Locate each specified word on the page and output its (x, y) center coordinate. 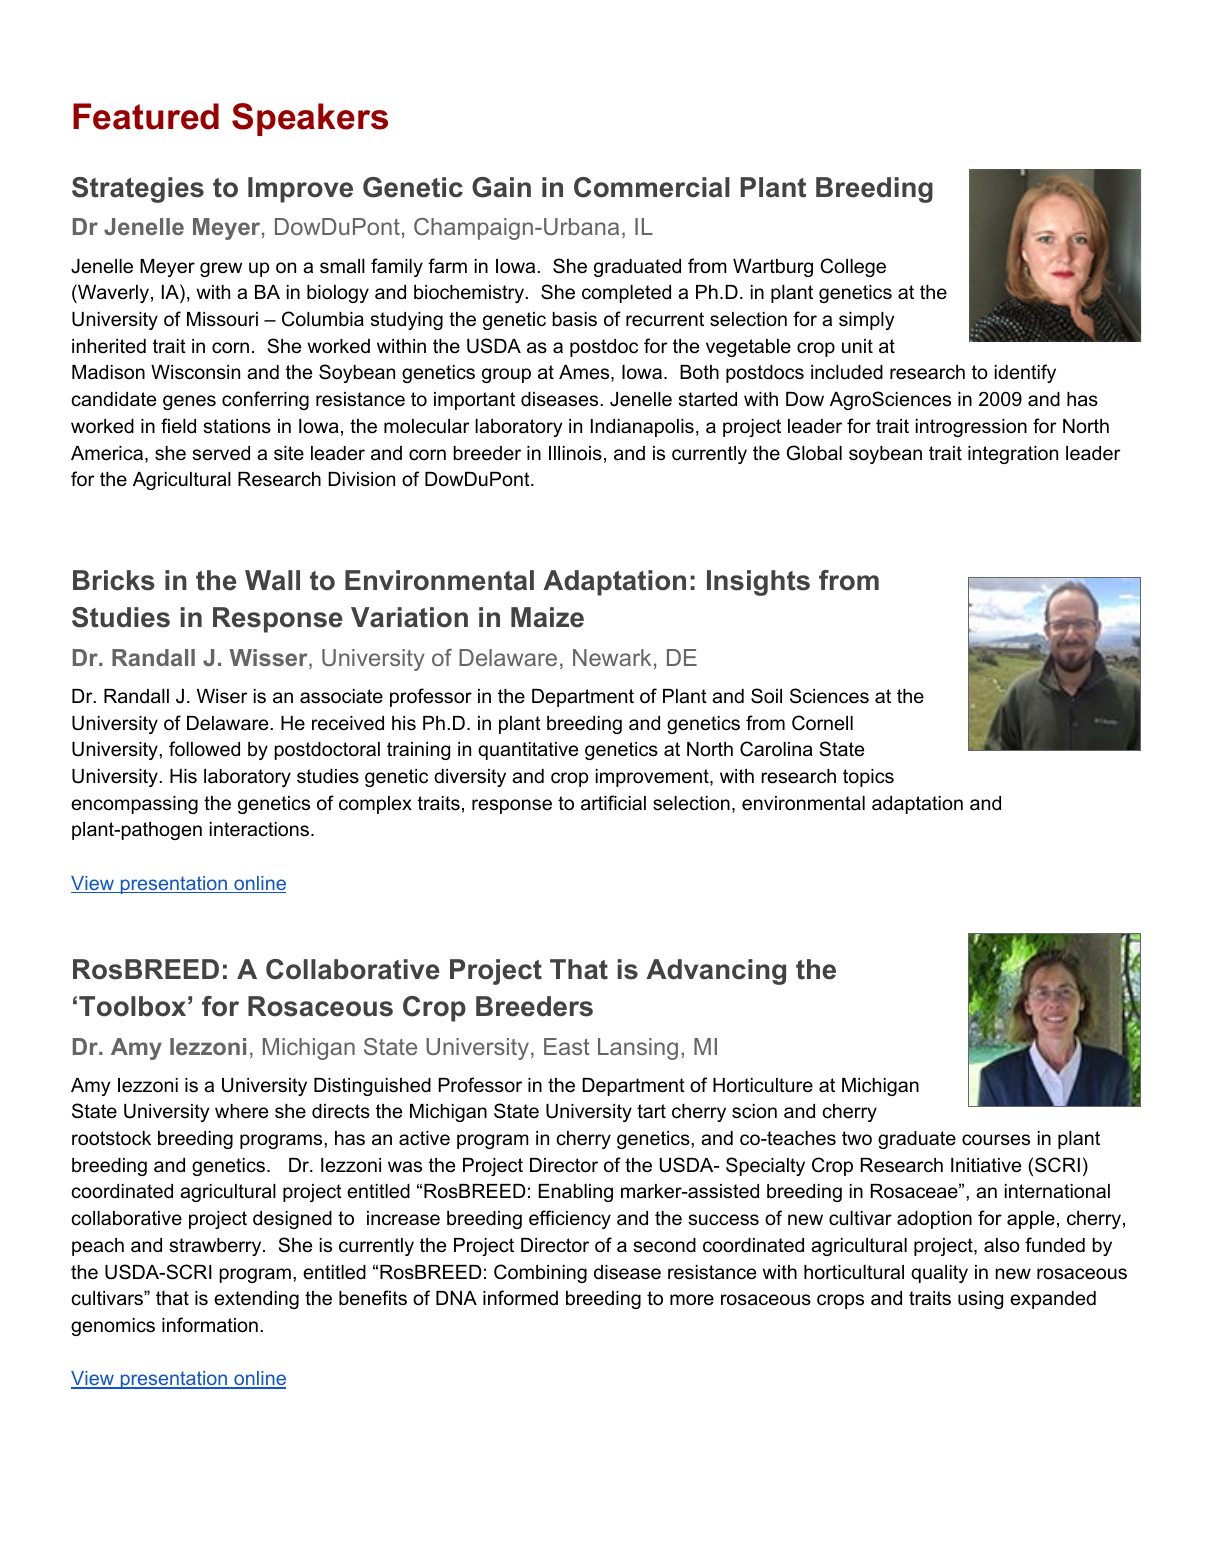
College (853, 267)
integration (1013, 455)
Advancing (716, 972)
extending (256, 1300)
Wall (272, 580)
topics (868, 778)
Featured (146, 116)
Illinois (575, 453)
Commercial (652, 187)
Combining (540, 1273)
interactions (261, 829)
